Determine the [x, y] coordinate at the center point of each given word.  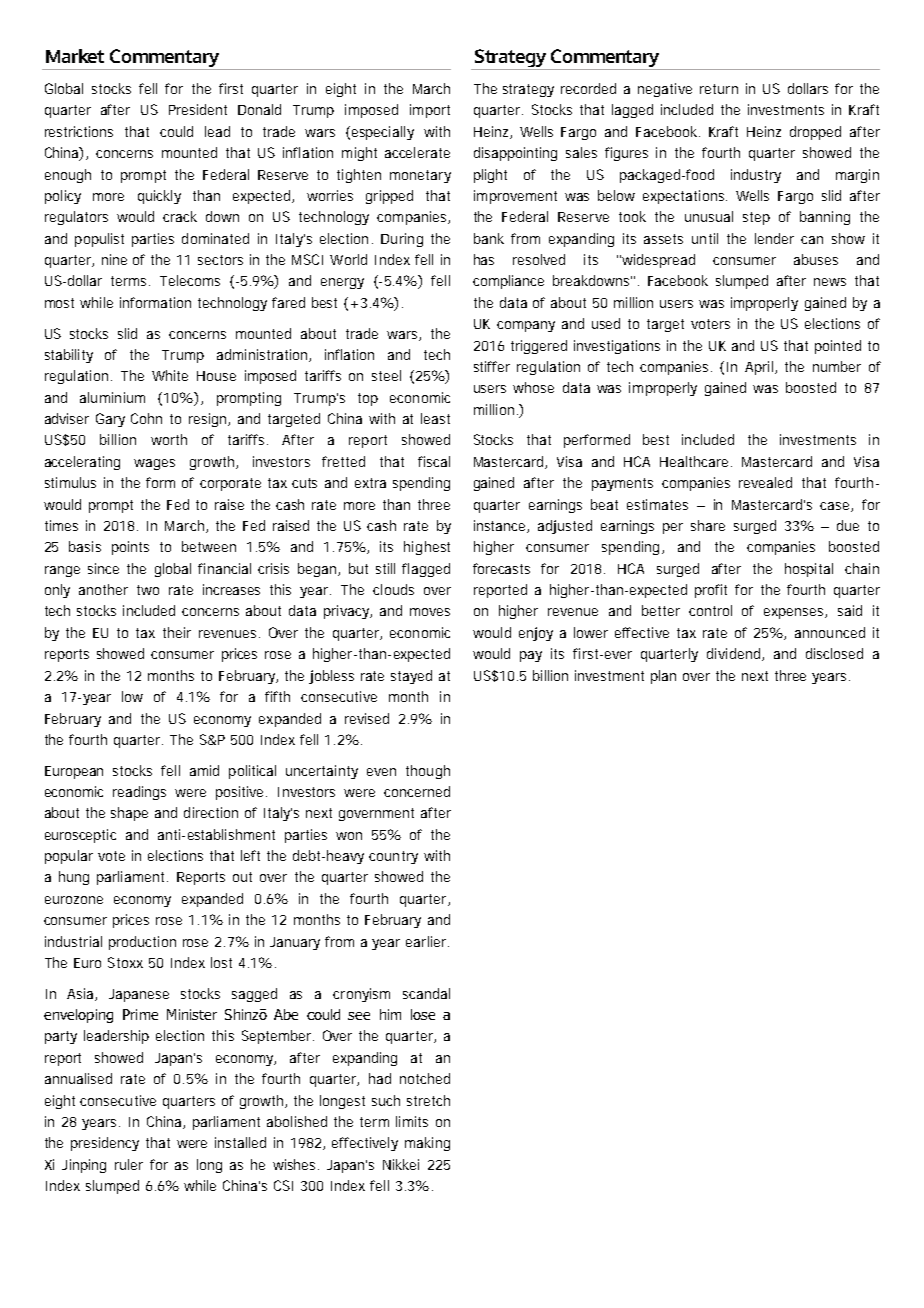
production [142, 943]
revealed [765, 482]
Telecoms [190, 280]
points [130, 548]
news [830, 282]
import [430, 111]
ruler [129, 1164]
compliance [508, 282]
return [719, 89]
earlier [427, 941]
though [428, 772]
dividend [735, 654]
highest [427, 548]
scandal [426, 993]
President [198, 109]
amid [204, 770]
